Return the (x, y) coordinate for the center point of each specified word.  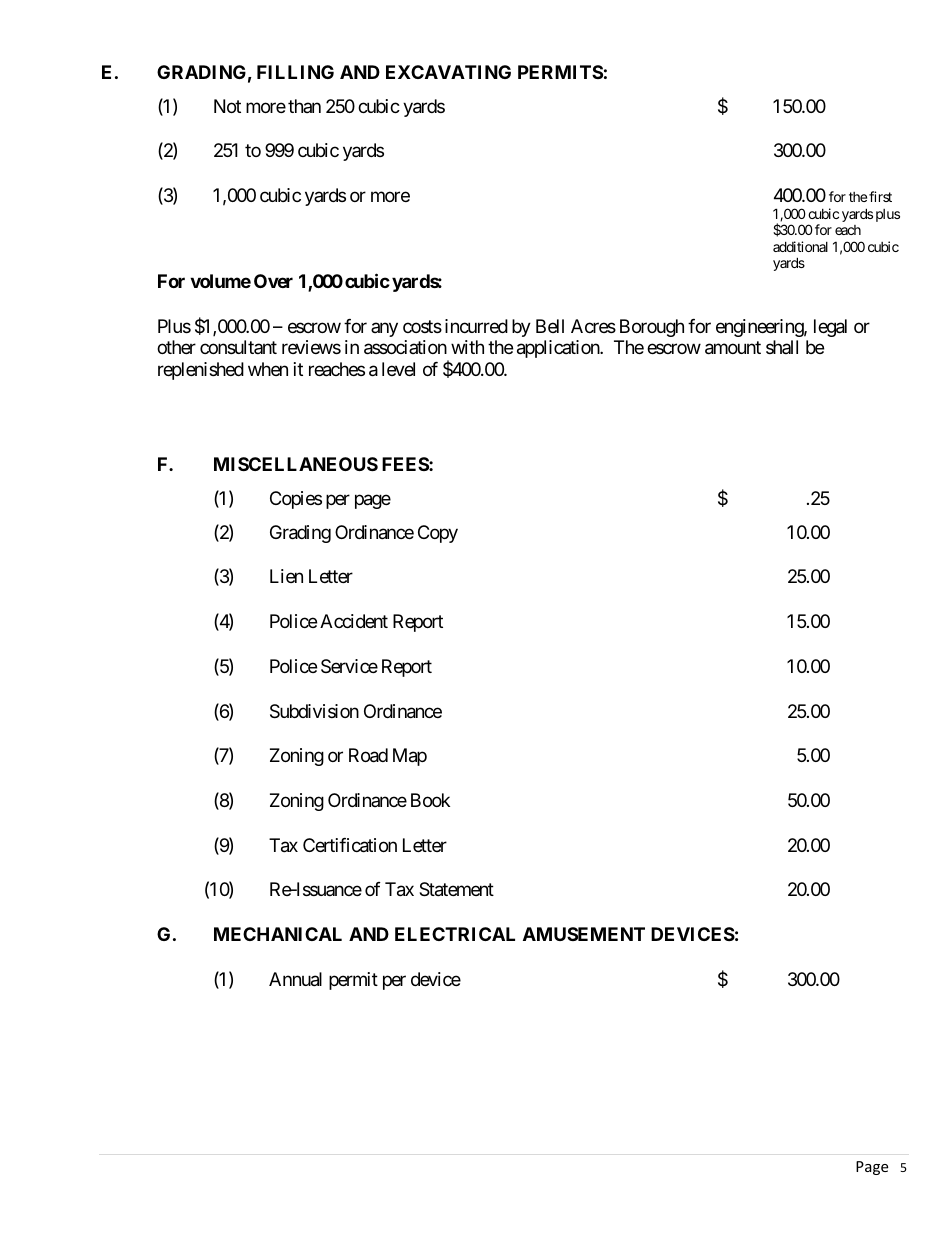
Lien (286, 576)
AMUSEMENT (584, 934)
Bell (550, 326)
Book (430, 800)
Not (227, 106)
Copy (438, 534)
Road (368, 755)
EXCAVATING (448, 72)
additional (800, 246)
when (268, 369)
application (559, 349)
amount (733, 348)
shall (782, 347)
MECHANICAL (278, 934)
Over (273, 281)
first (880, 196)
